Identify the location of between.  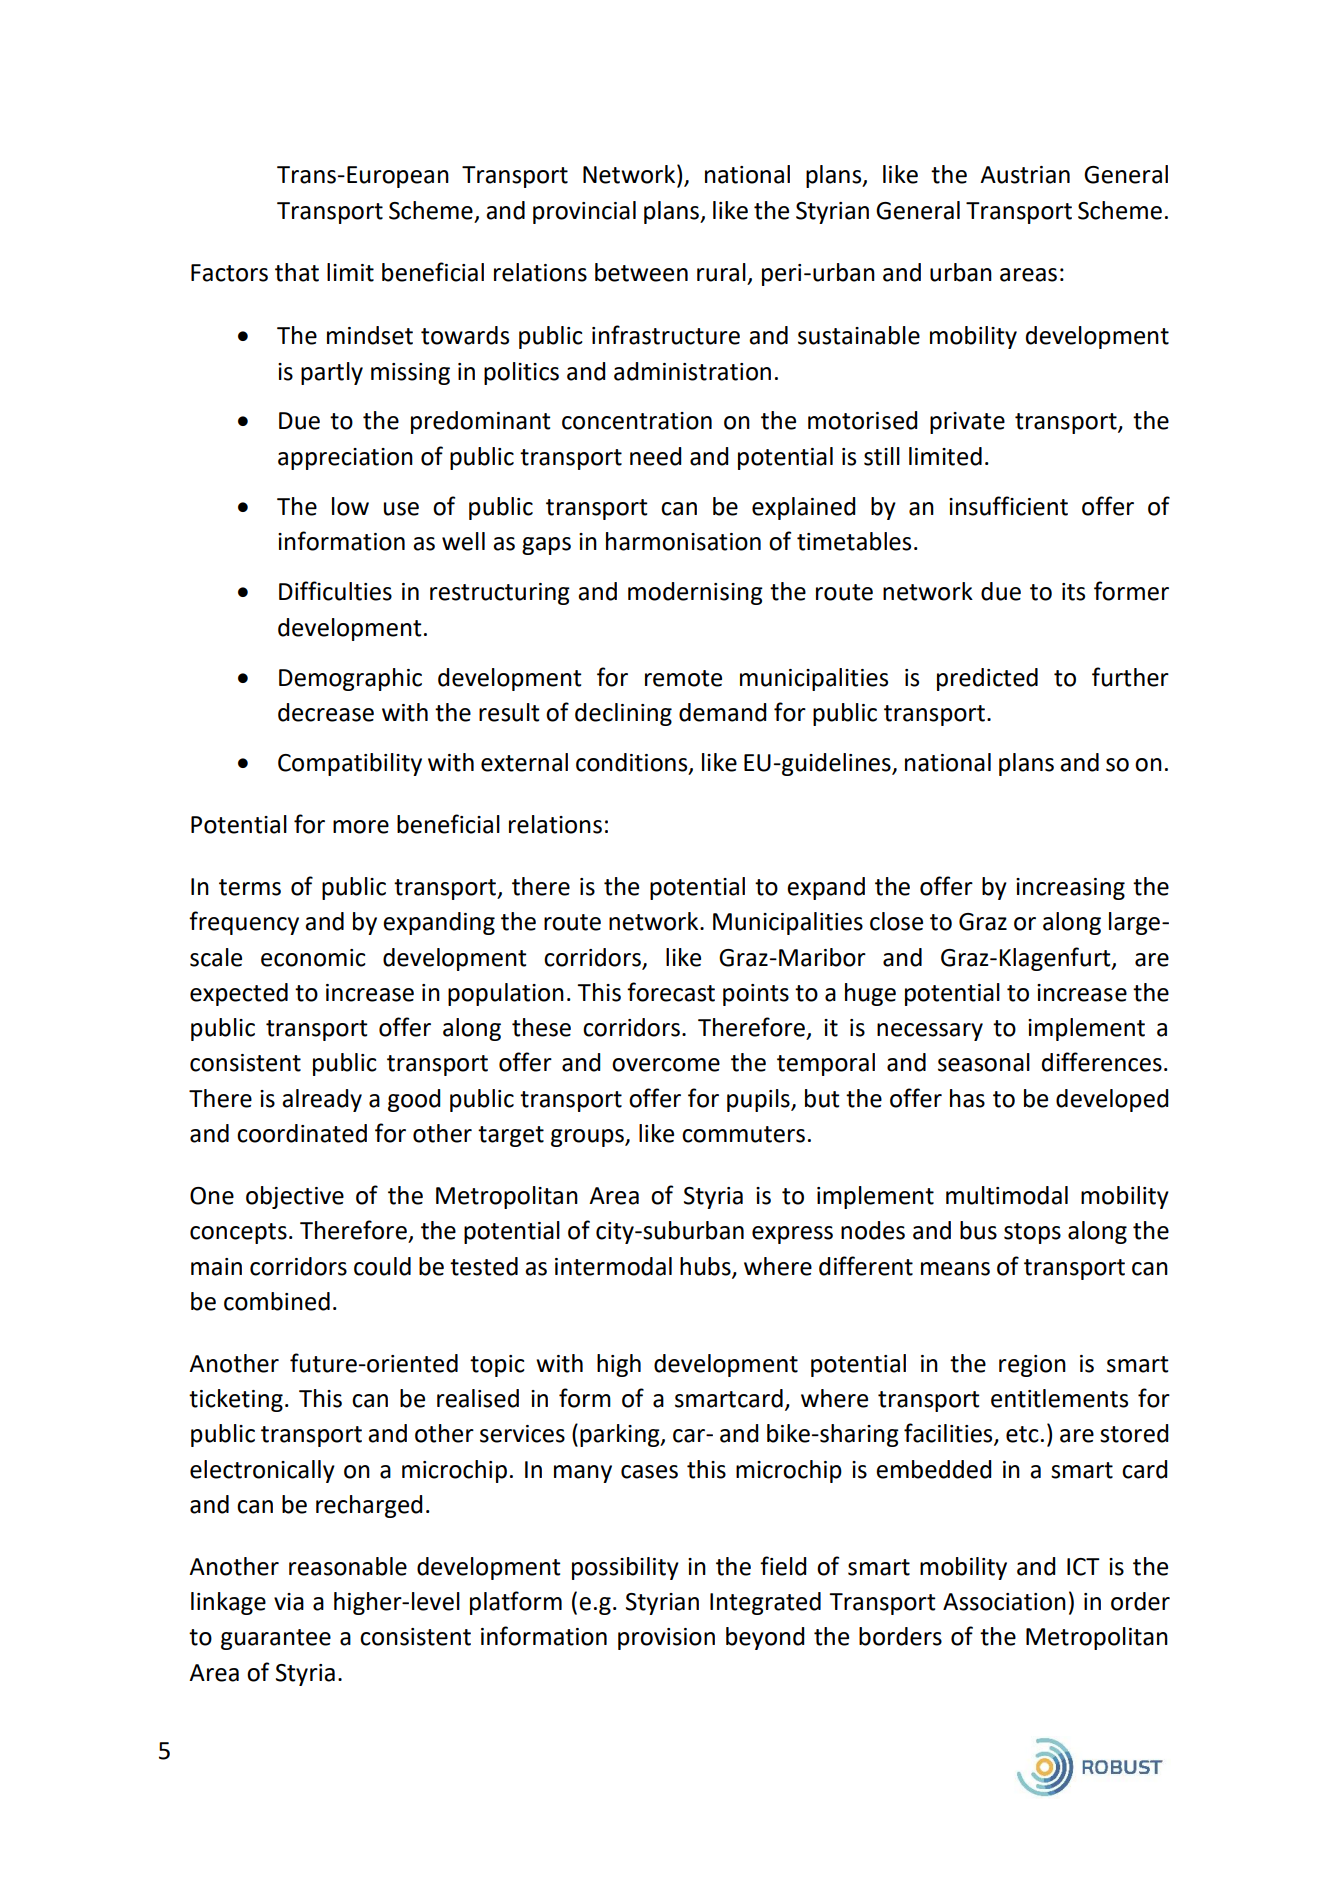
(641, 272).
